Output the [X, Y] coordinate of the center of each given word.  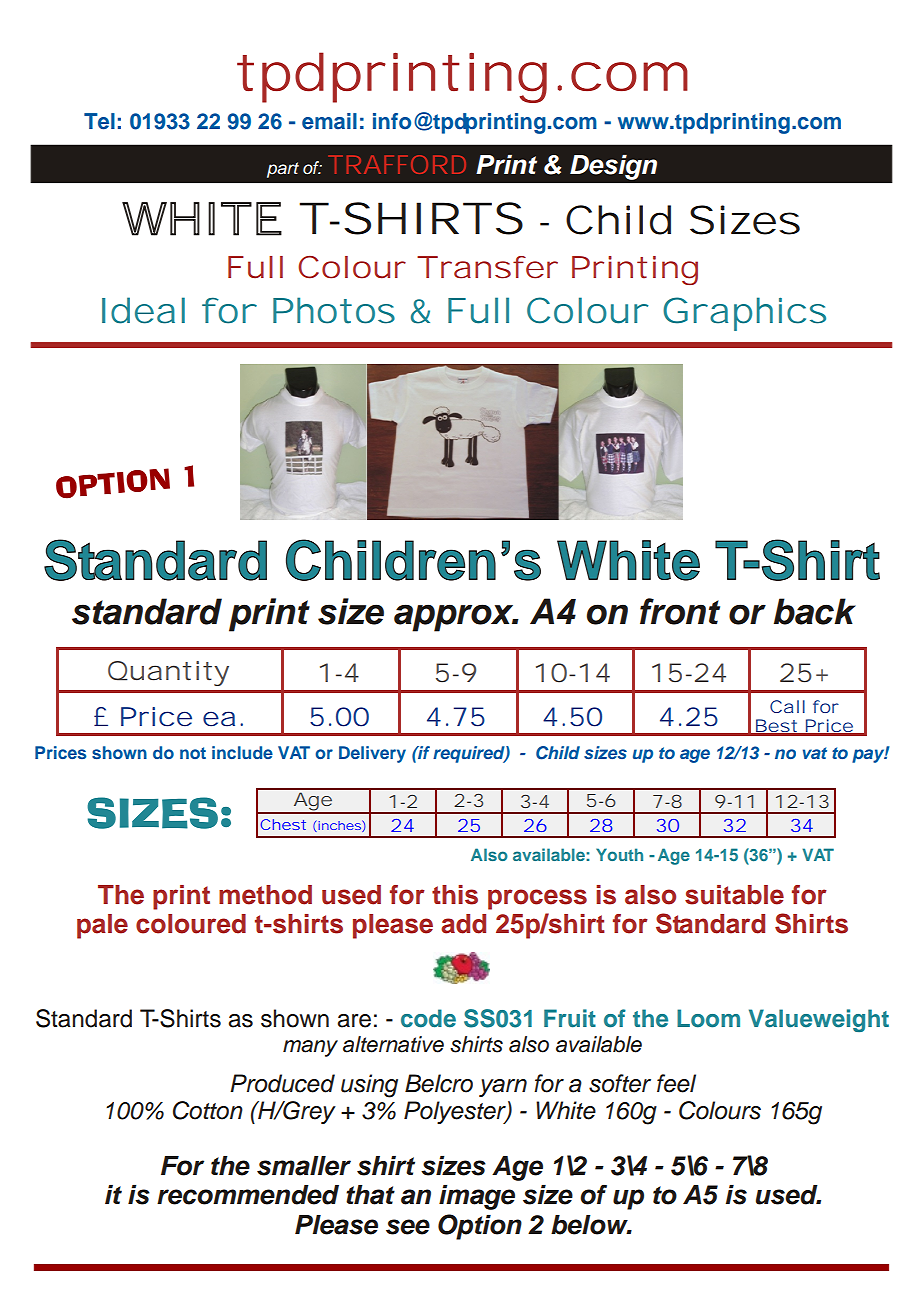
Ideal [143, 310]
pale [102, 926]
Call [787, 706]
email [329, 121]
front [680, 611]
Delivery [372, 754]
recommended [248, 1195]
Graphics [744, 314]
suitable [734, 895]
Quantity [168, 673]
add [463, 924]
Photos [334, 310]
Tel [99, 121]
